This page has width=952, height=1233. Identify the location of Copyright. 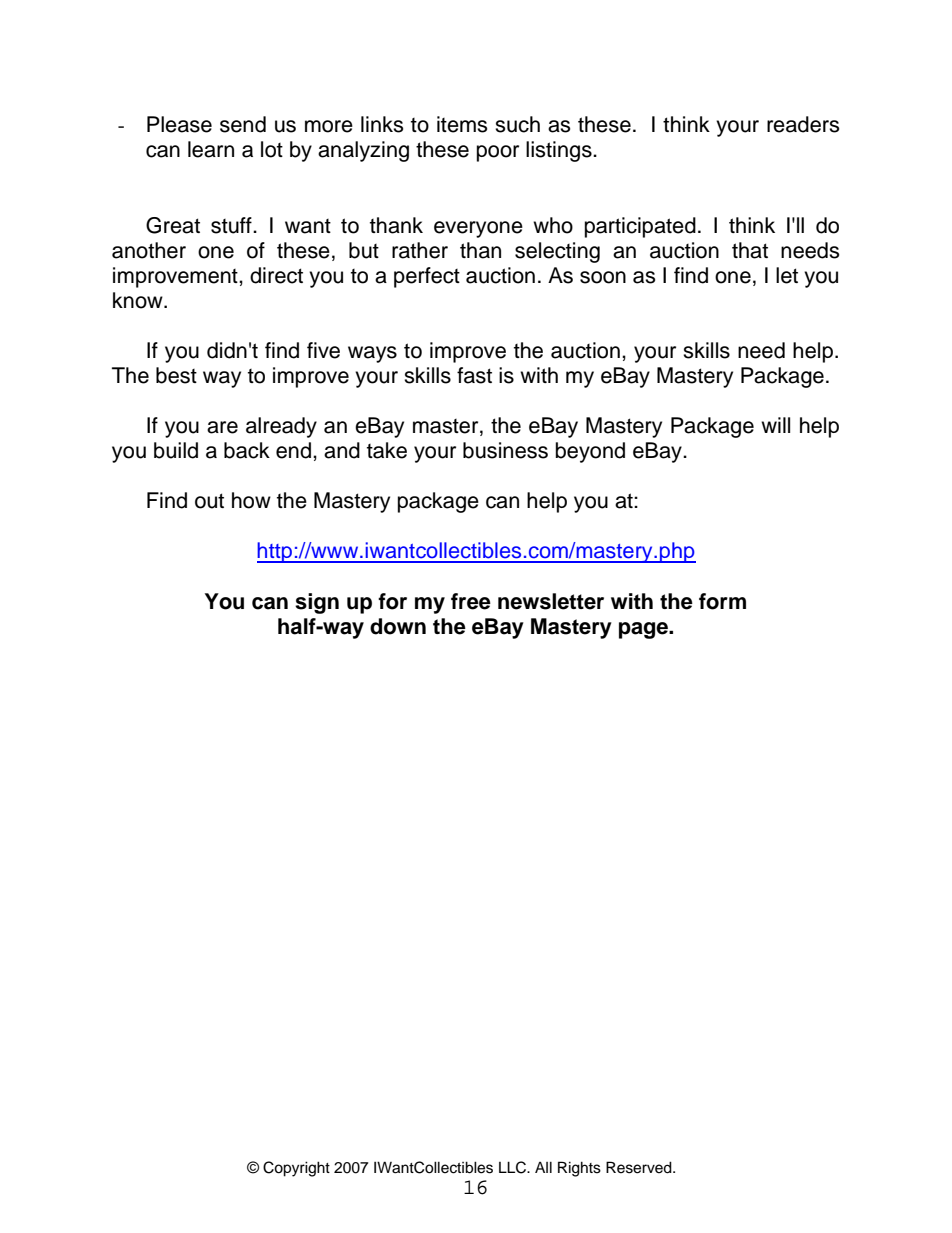
(296, 1169).
